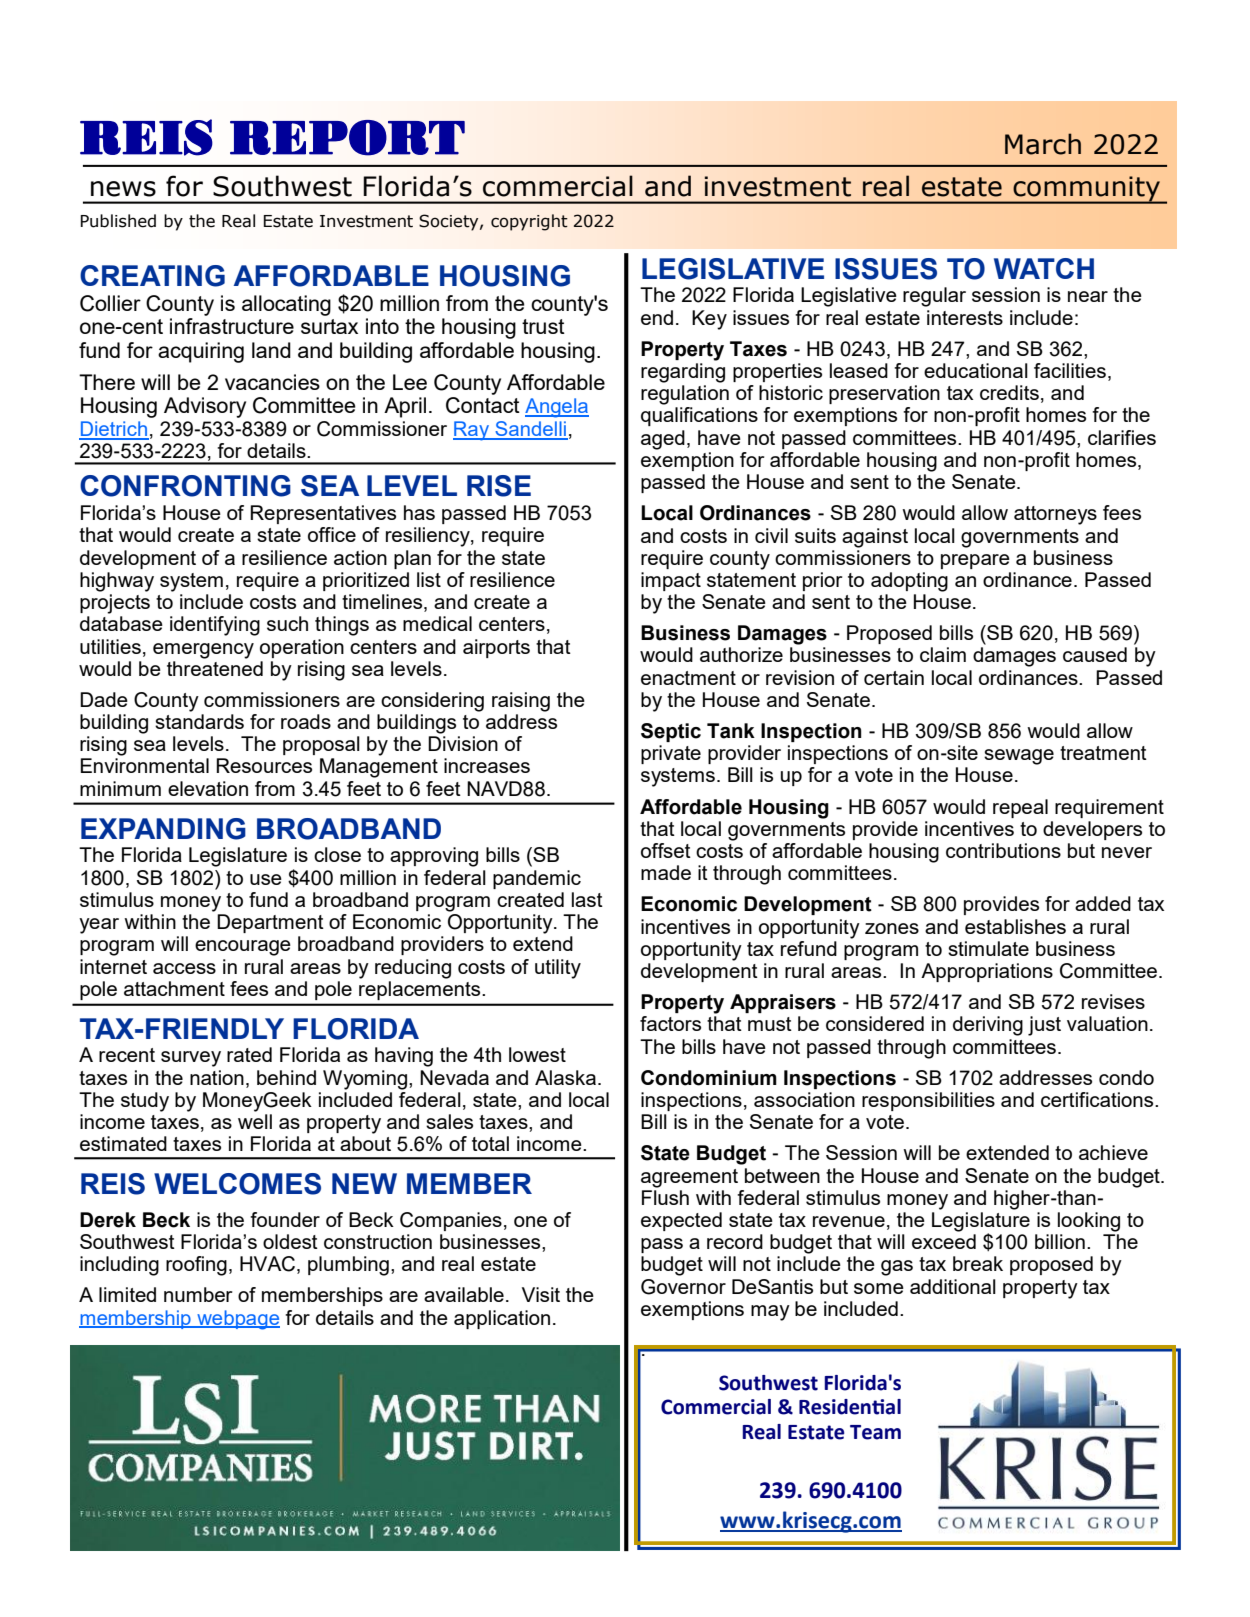 The width and height of the image is (1250, 1617). What do you see at coordinates (671, 754) in the image?
I see `private` at bounding box center [671, 754].
